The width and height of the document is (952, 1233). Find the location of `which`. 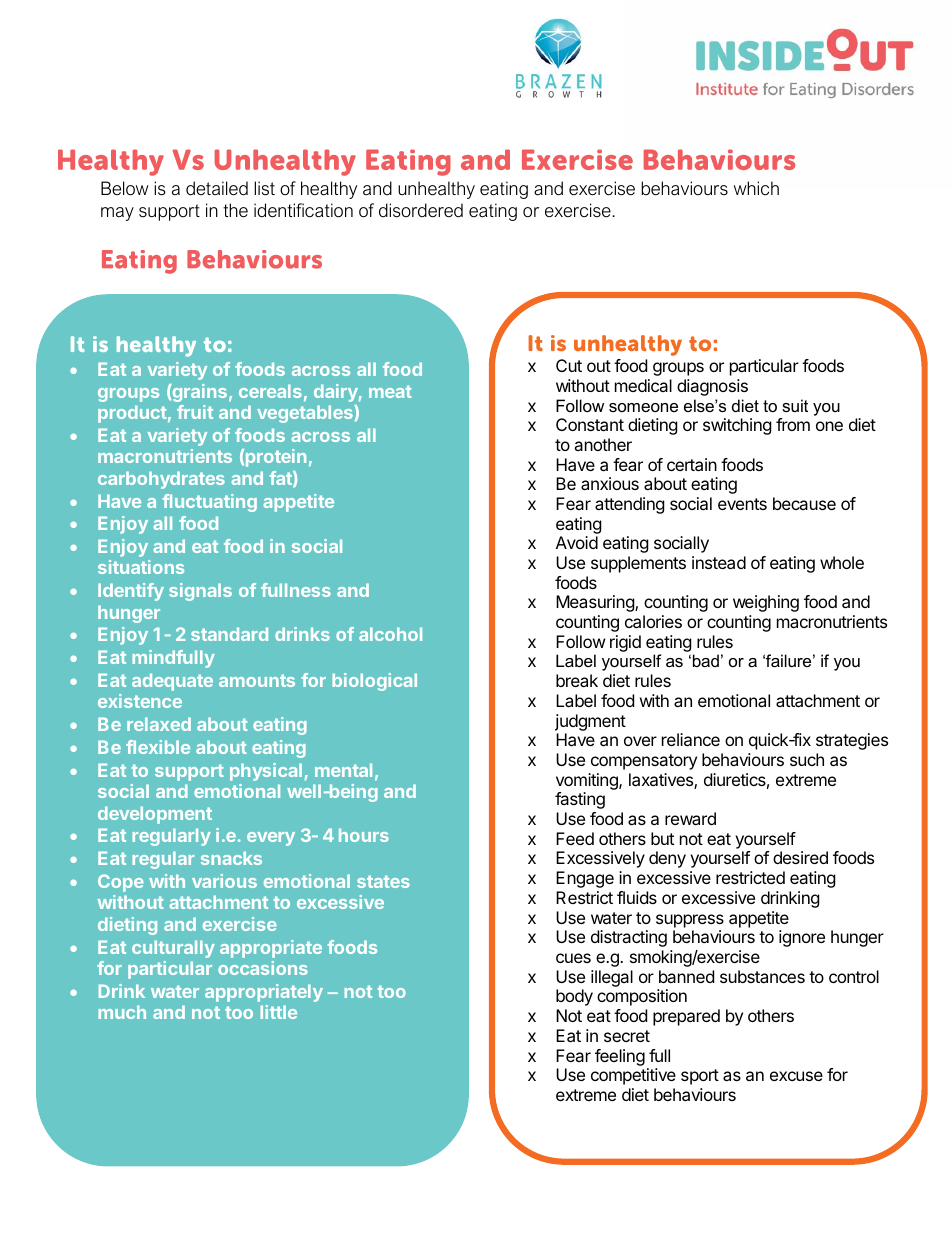

which is located at coordinates (756, 188).
